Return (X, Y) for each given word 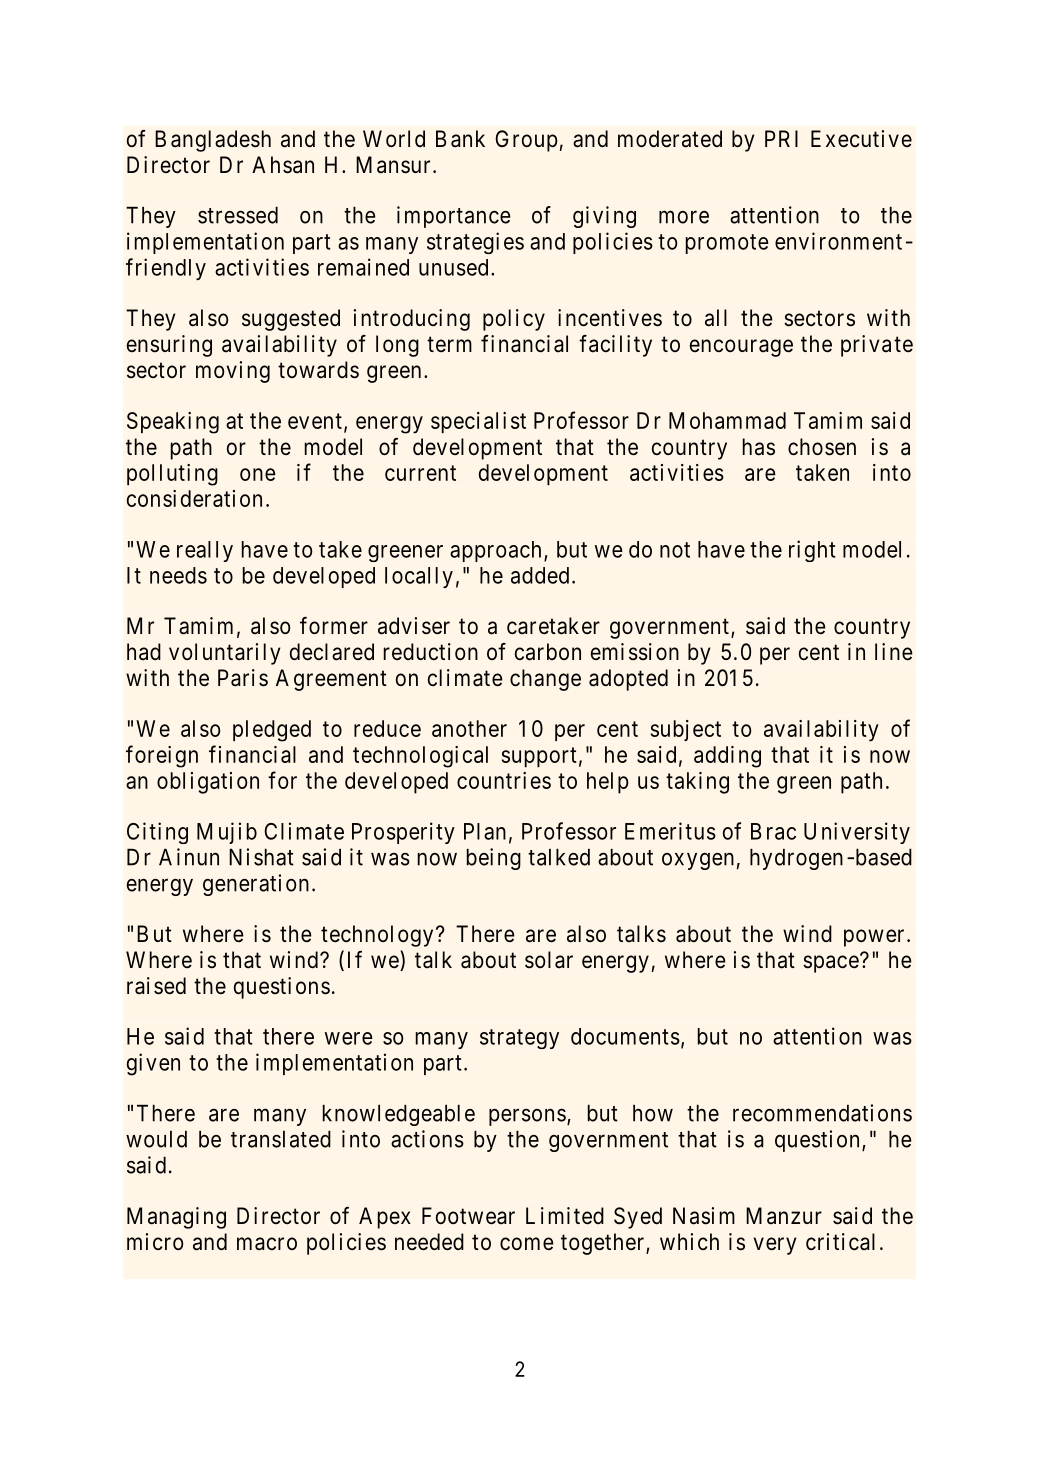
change (545, 680)
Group (526, 141)
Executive (861, 139)
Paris (243, 678)
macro (267, 1244)
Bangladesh (213, 141)
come (527, 1244)
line (894, 652)
